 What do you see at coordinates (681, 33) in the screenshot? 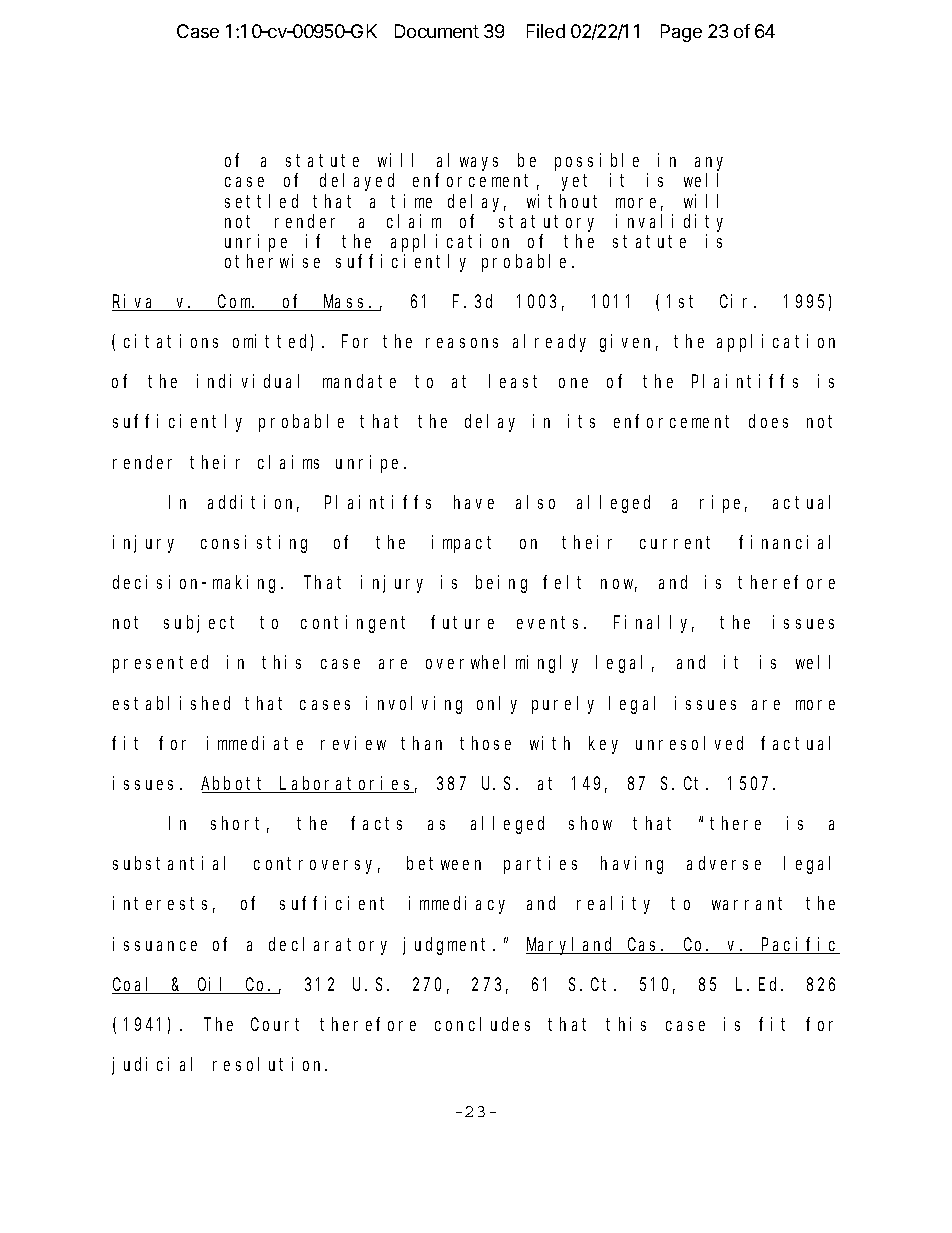
I see `Page` at bounding box center [681, 33].
